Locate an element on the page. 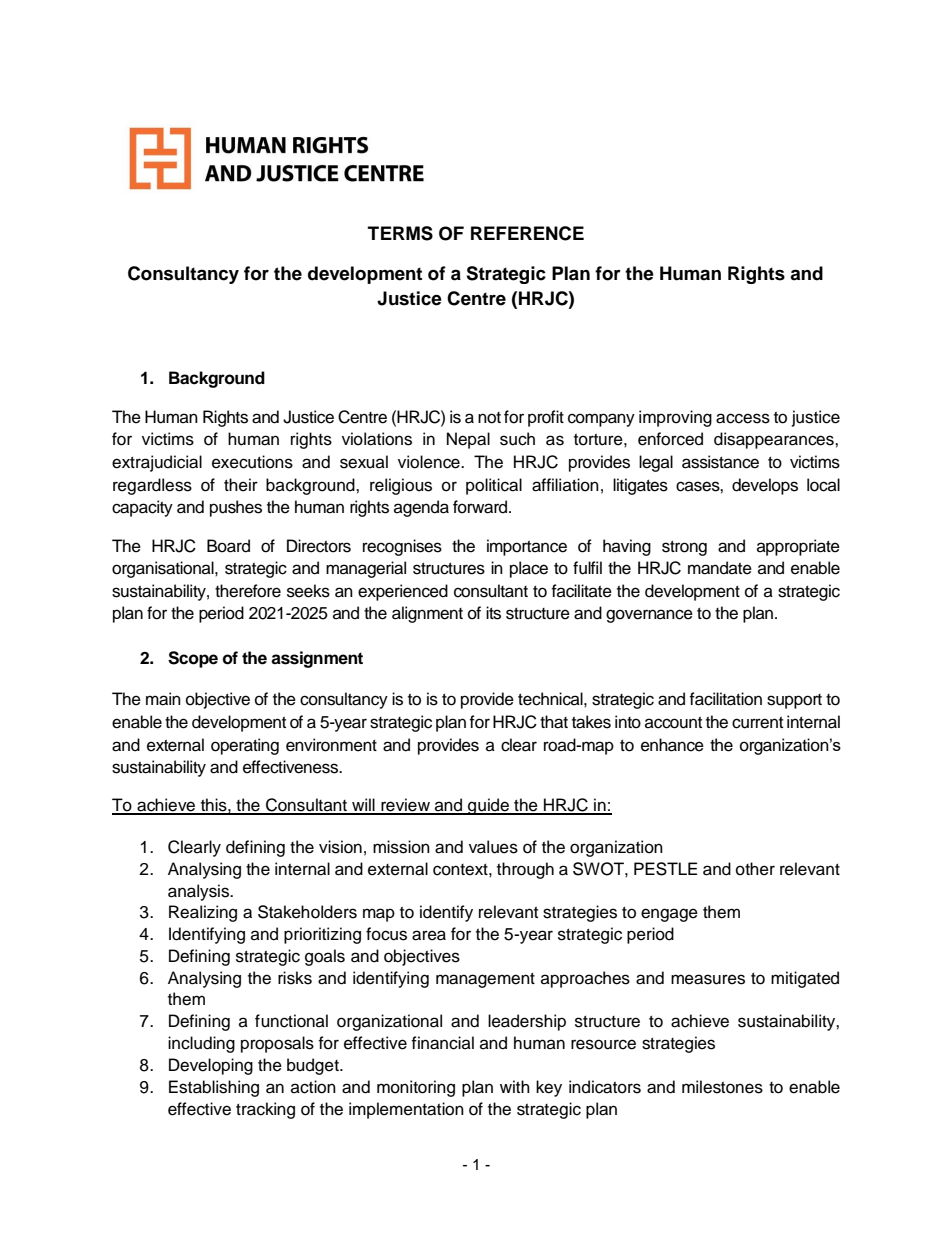 Image resolution: width=952 pixels, height=1233 pixels. REFERENCE is located at coordinates (527, 233).
